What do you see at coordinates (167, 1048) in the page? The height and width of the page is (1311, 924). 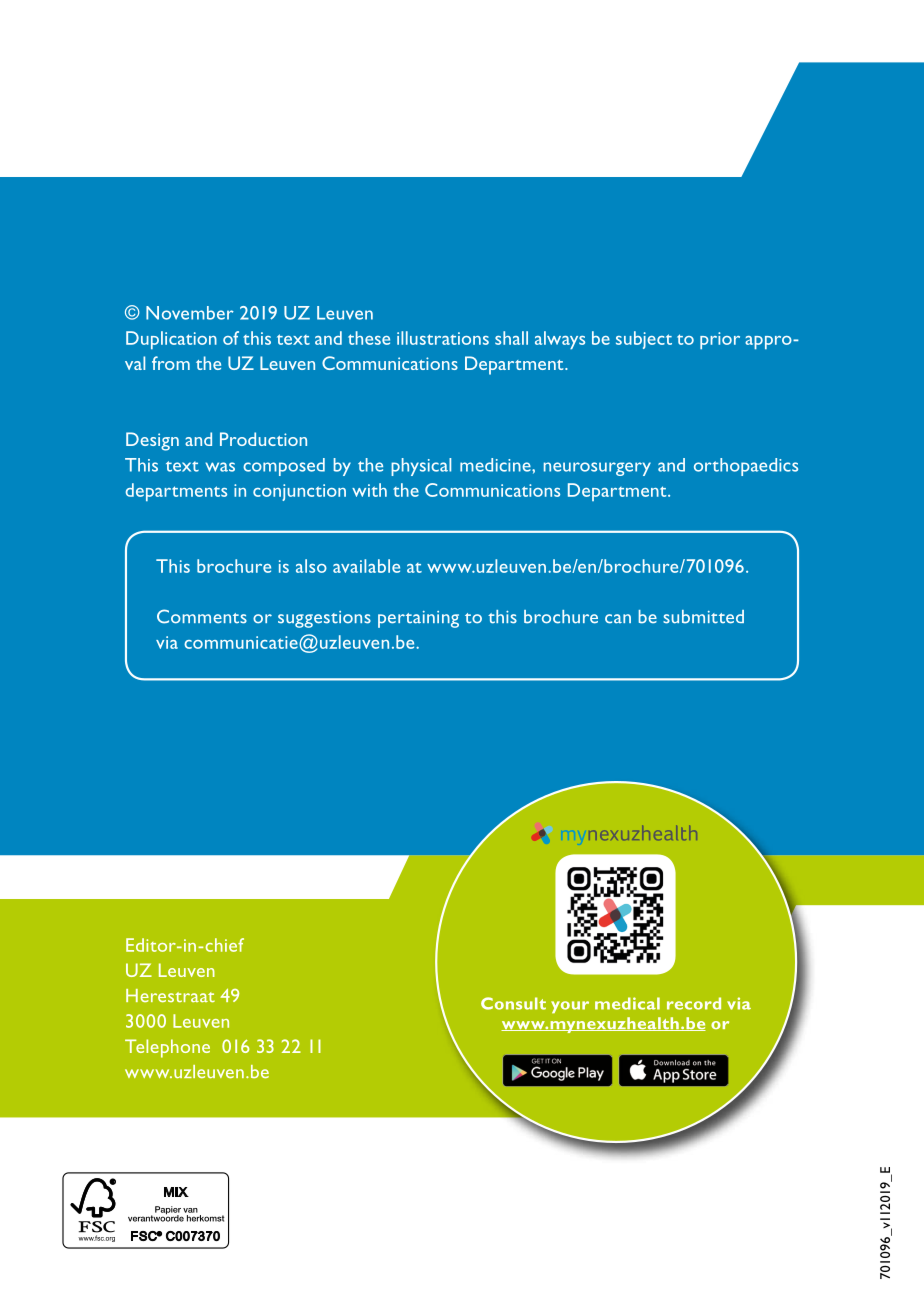 I see `Telephone` at bounding box center [167, 1048].
